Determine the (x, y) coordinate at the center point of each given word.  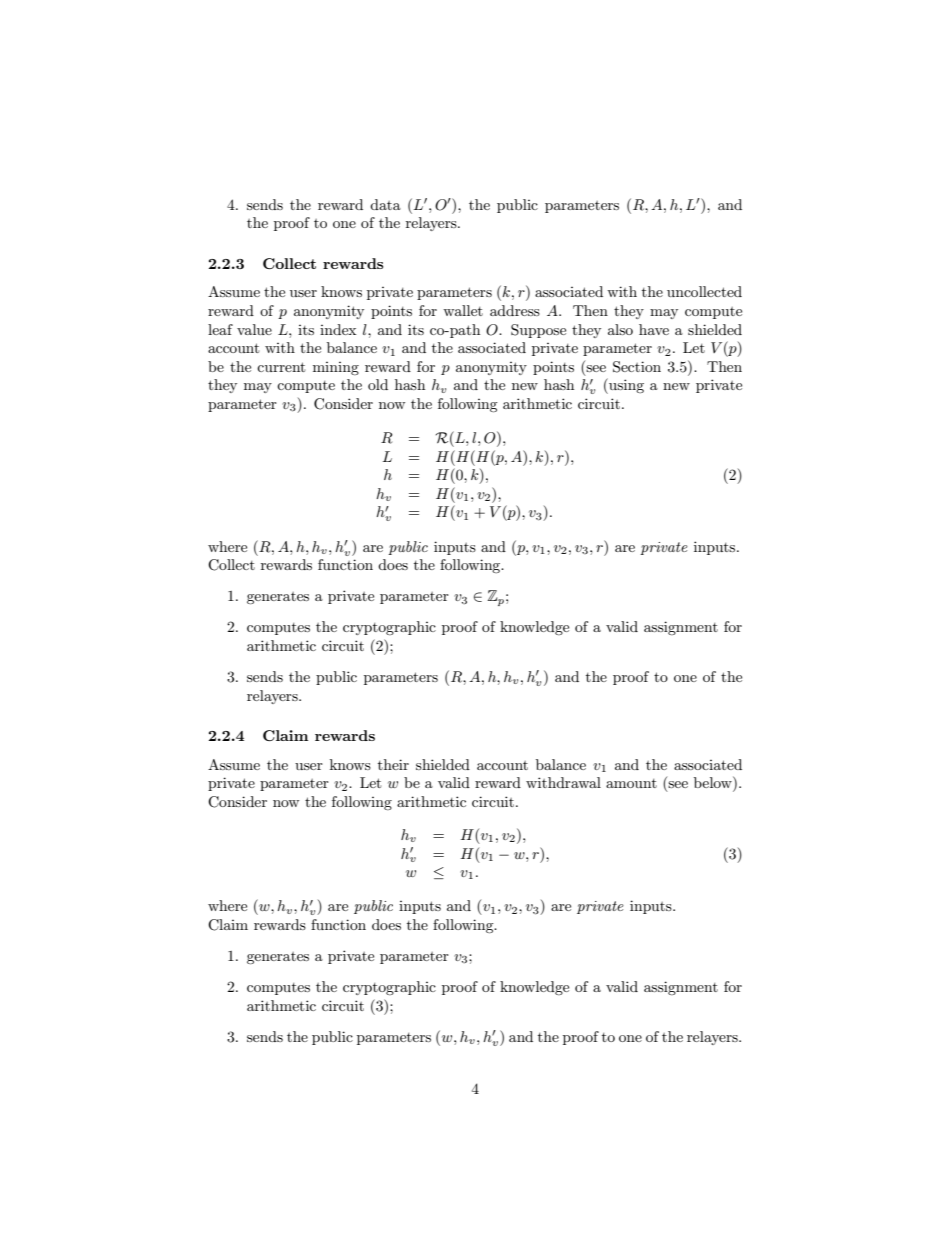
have (654, 329)
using (625, 386)
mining (336, 368)
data (385, 204)
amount (631, 783)
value (254, 329)
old (378, 384)
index (338, 329)
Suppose (538, 331)
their (393, 764)
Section (637, 367)
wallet (463, 310)
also (620, 329)
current (281, 367)
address (515, 310)
